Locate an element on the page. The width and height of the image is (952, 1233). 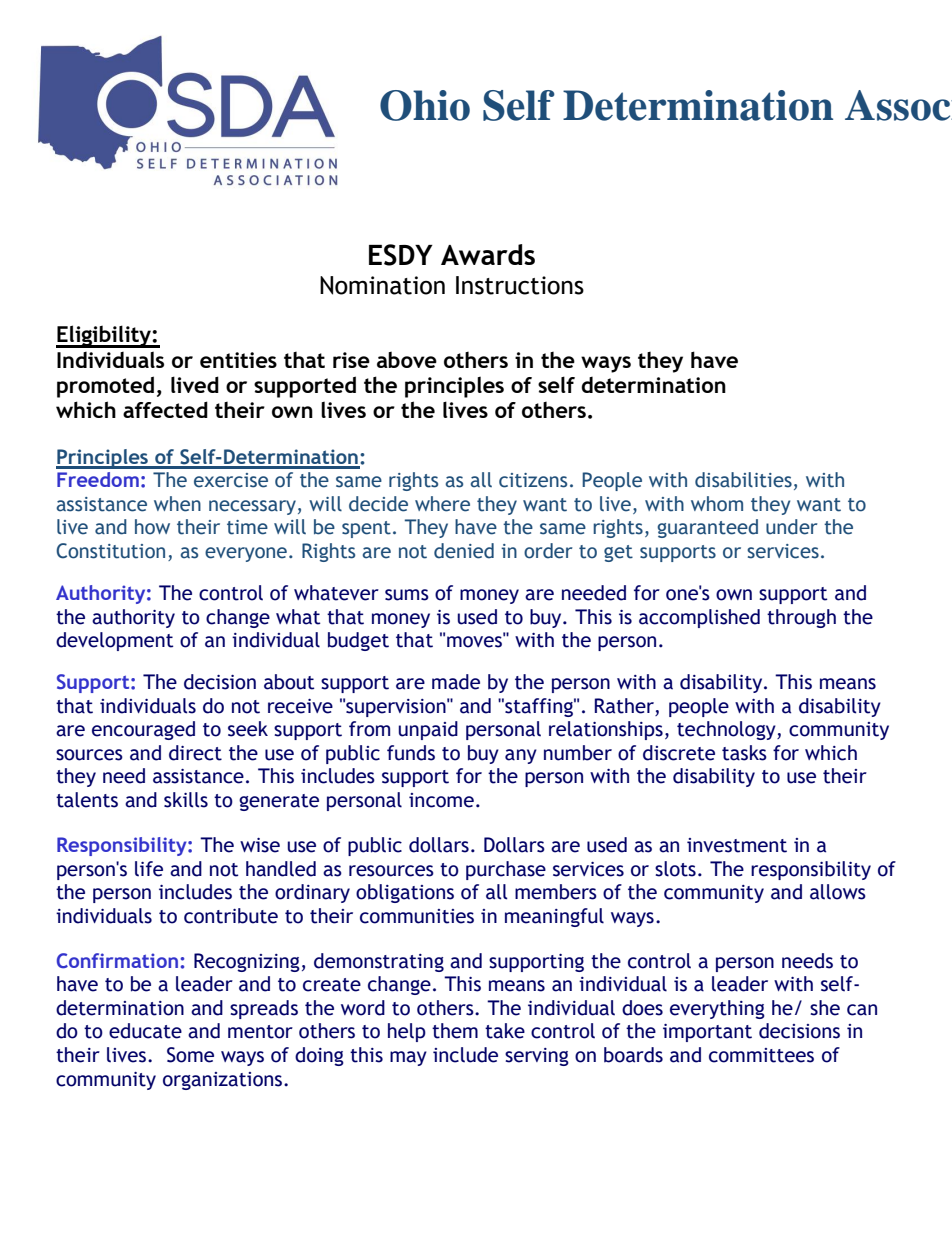
Awards is located at coordinates (488, 254).
